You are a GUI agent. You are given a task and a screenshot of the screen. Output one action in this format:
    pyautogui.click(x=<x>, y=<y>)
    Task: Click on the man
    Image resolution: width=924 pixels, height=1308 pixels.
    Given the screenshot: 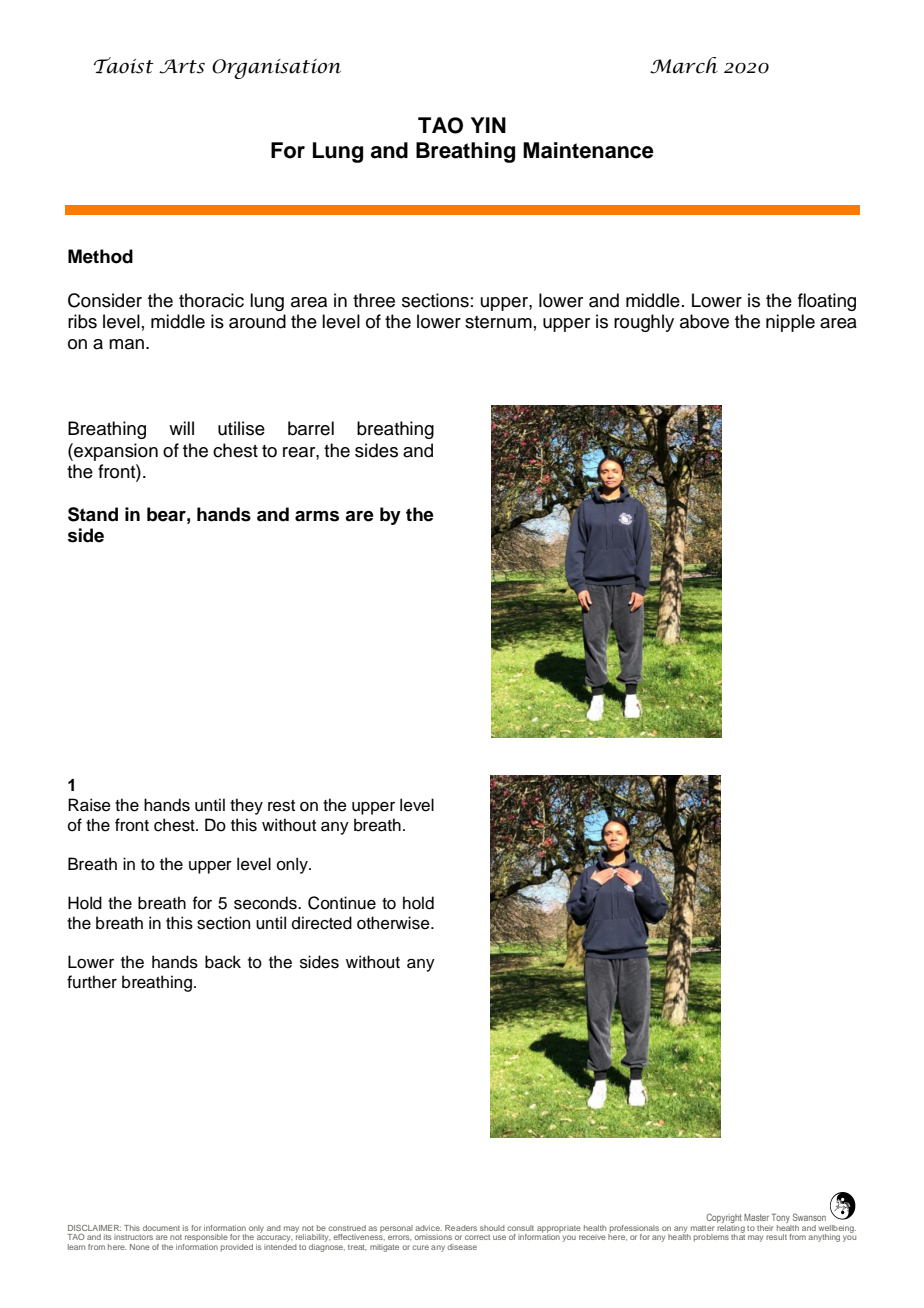 What is the action you would take?
    pyautogui.click(x=126, y=344)
